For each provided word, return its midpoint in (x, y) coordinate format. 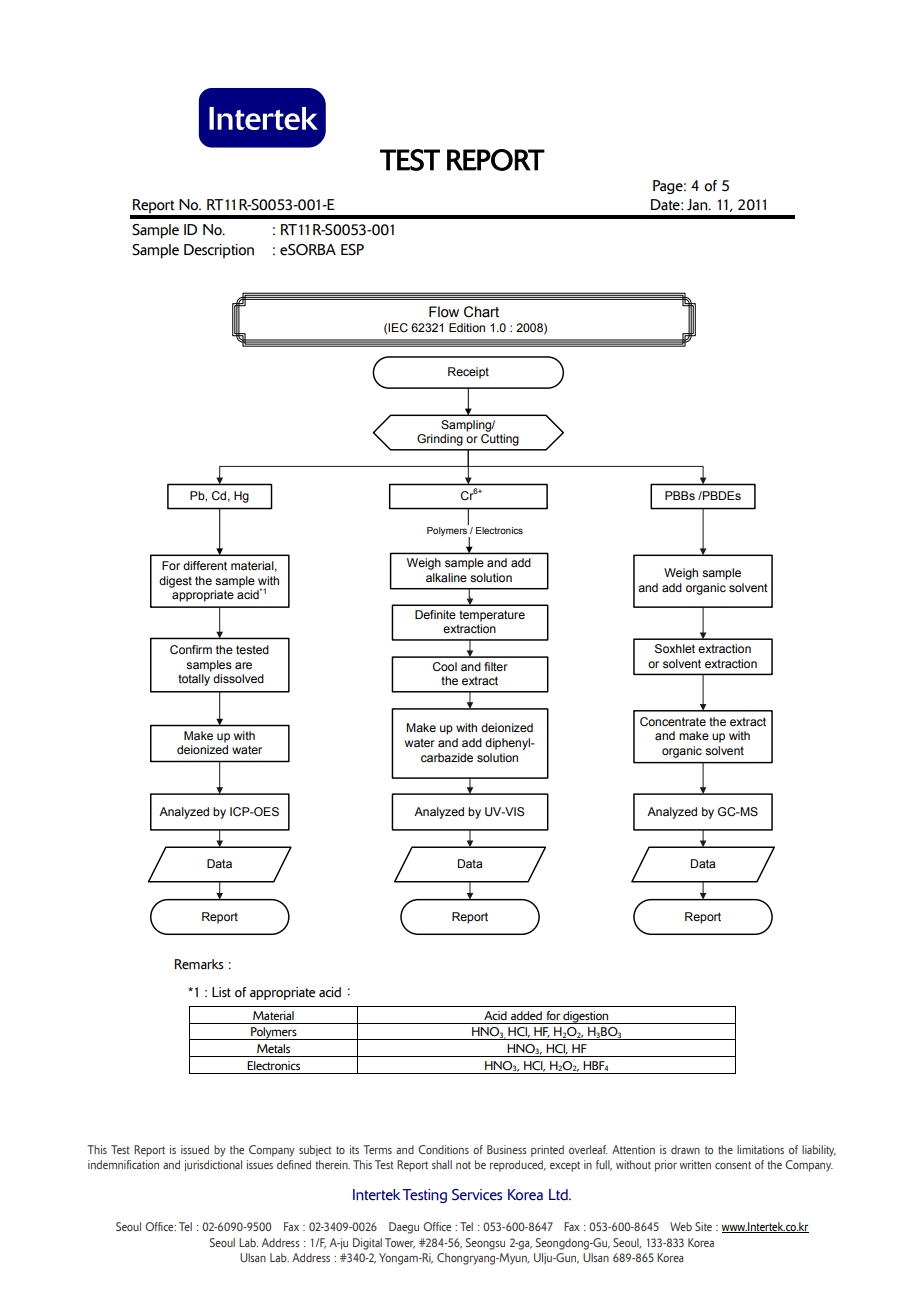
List (221, 992)
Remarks (199, 964)
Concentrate (673, 721)
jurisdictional (213, 1165)
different (205, 565)
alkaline (446, 577)
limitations (760, 1149)
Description (219, 251)
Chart (481, 312)
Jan (698, 205)
